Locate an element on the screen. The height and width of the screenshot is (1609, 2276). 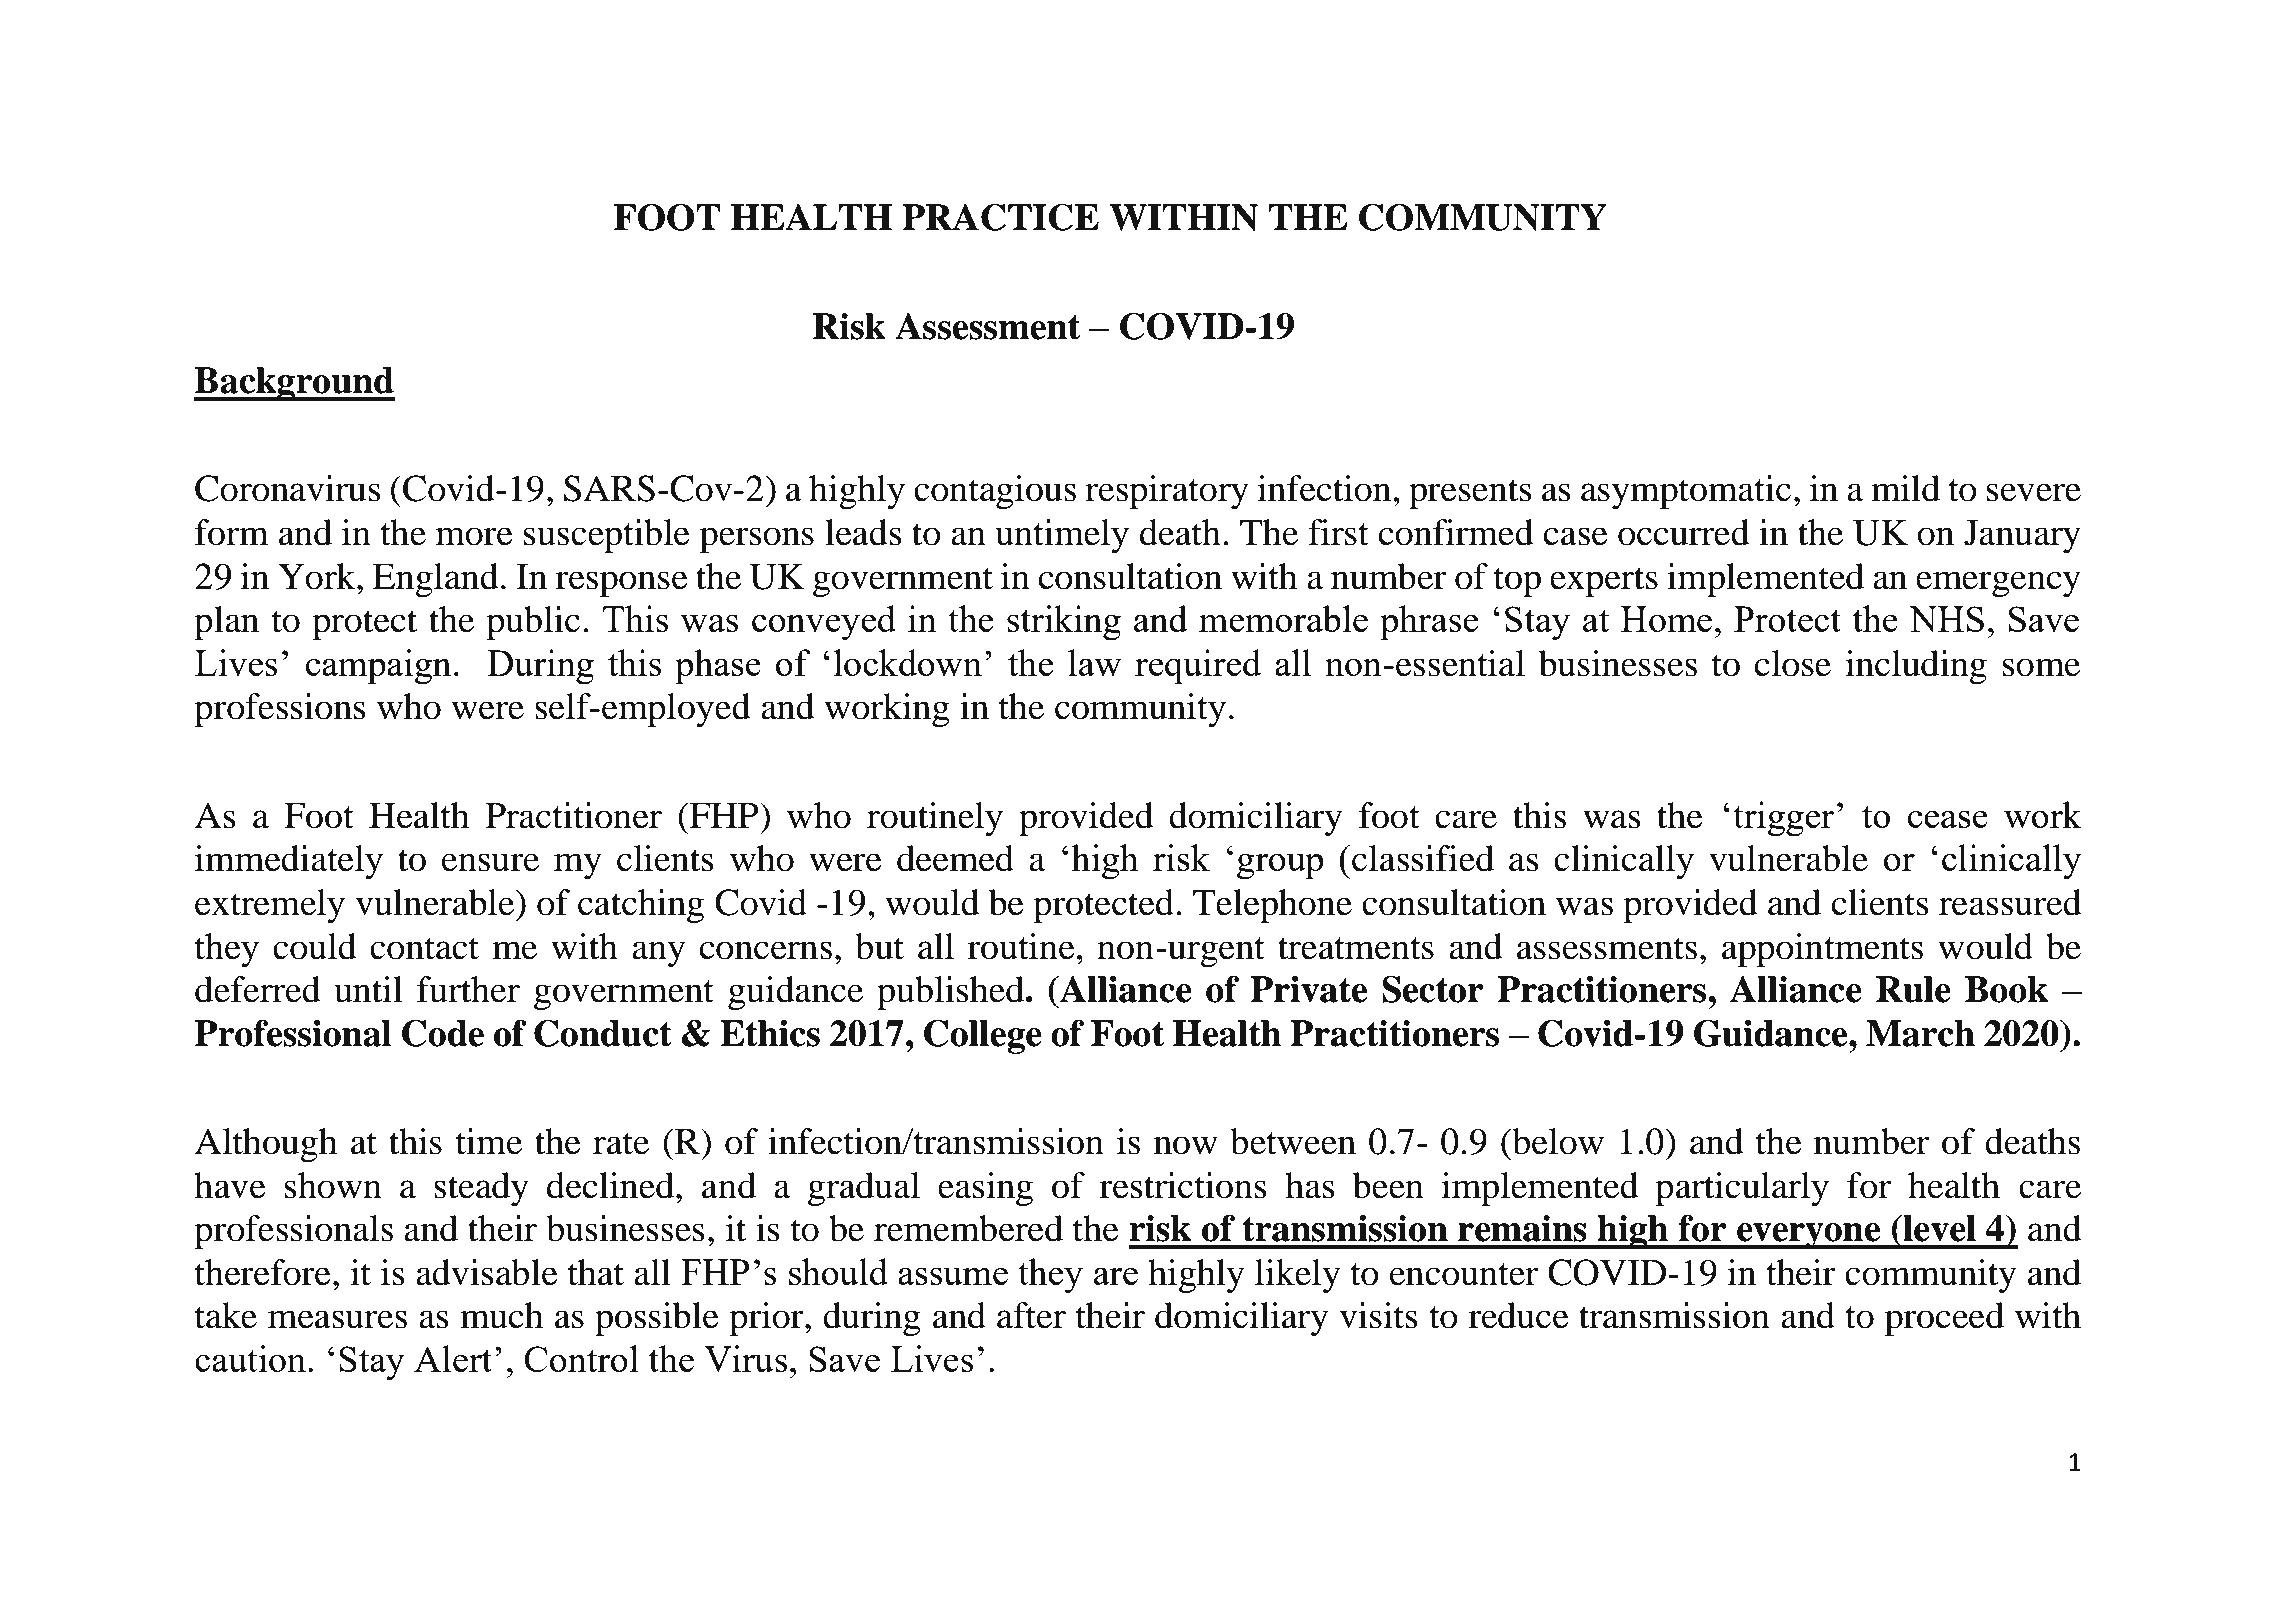
Background is located at coordinates (294, 384).
